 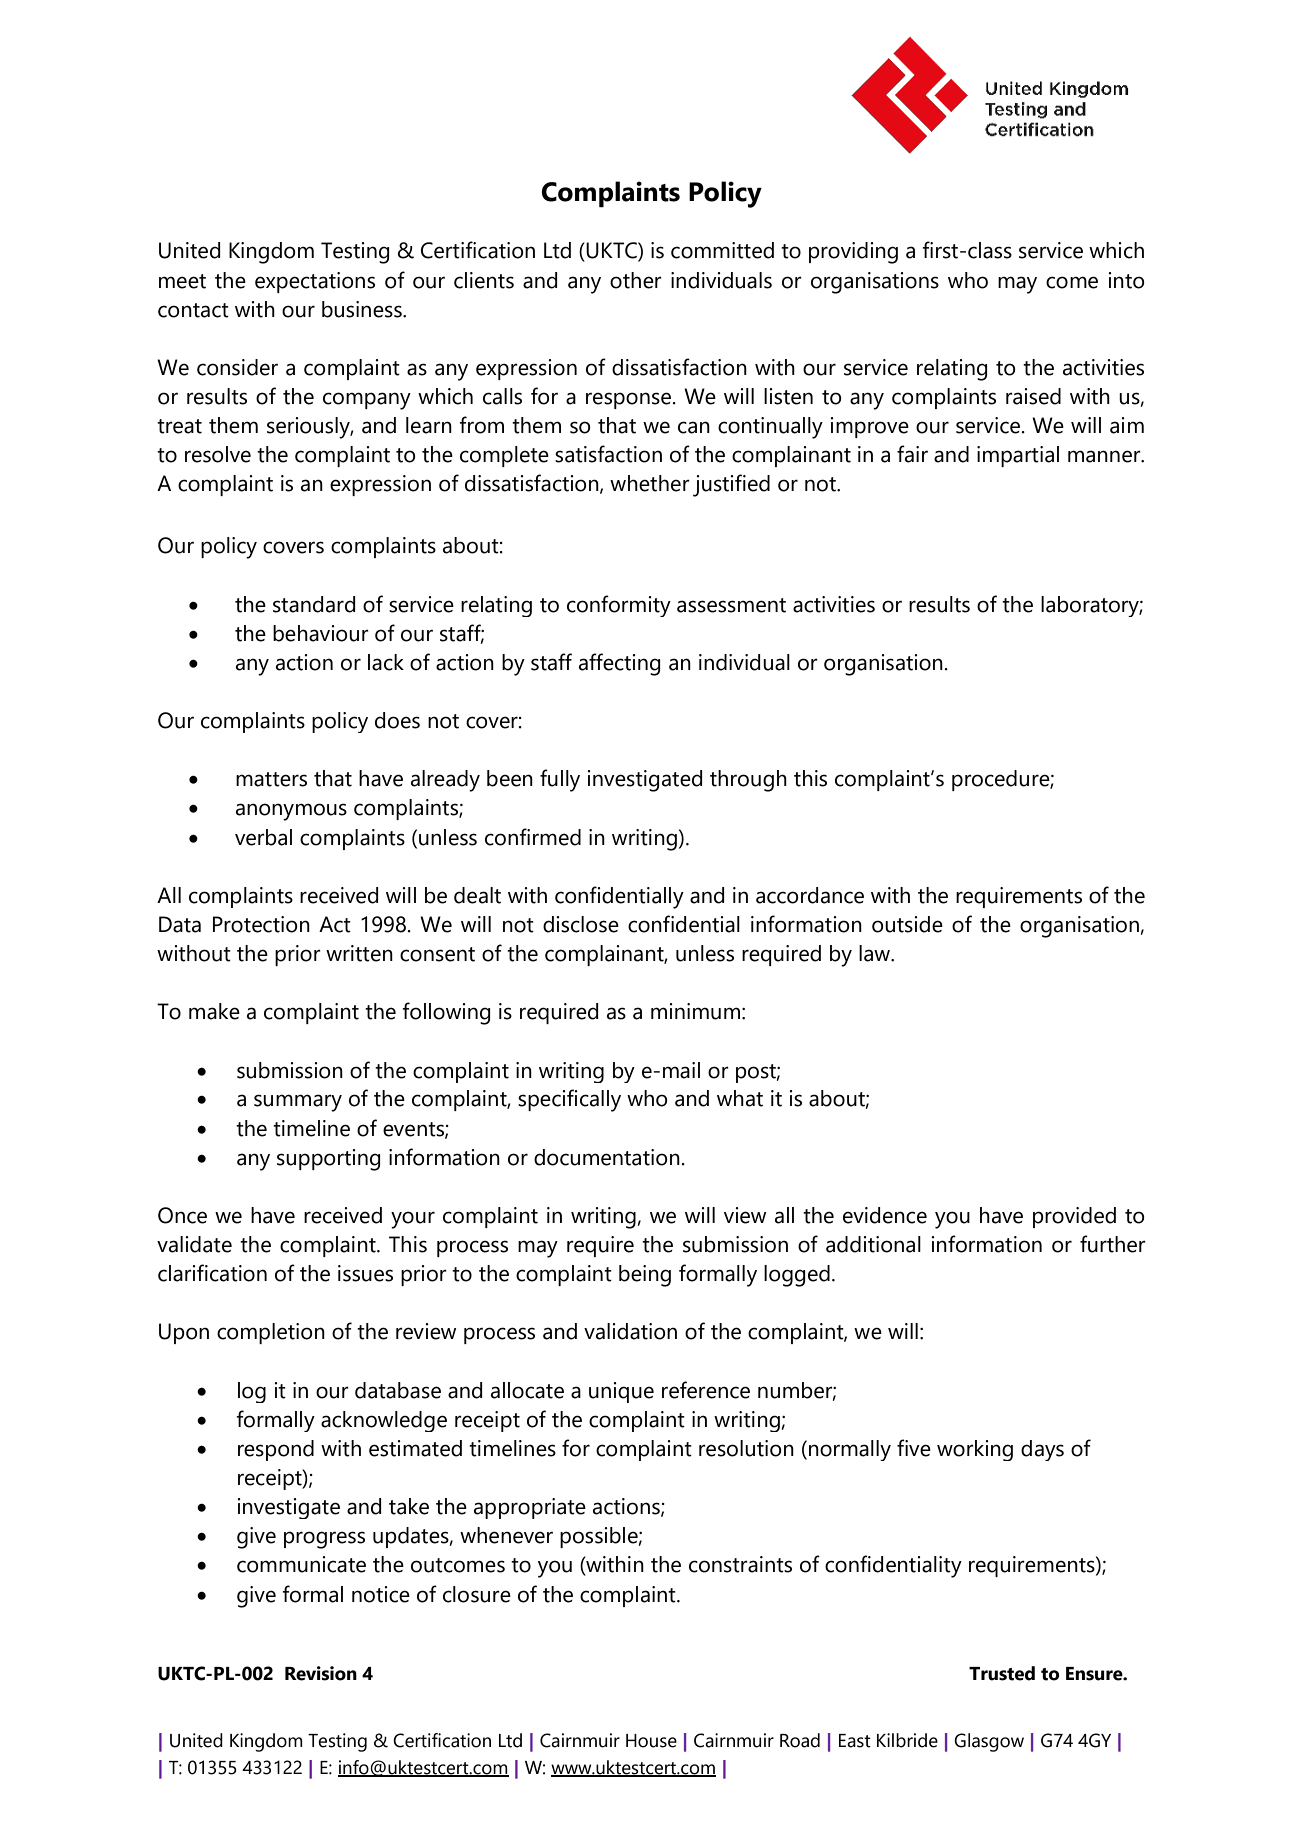 What do you see at coordinates (1127, 280) in the page?
I see `into` at bounding box center [1127, 280].
